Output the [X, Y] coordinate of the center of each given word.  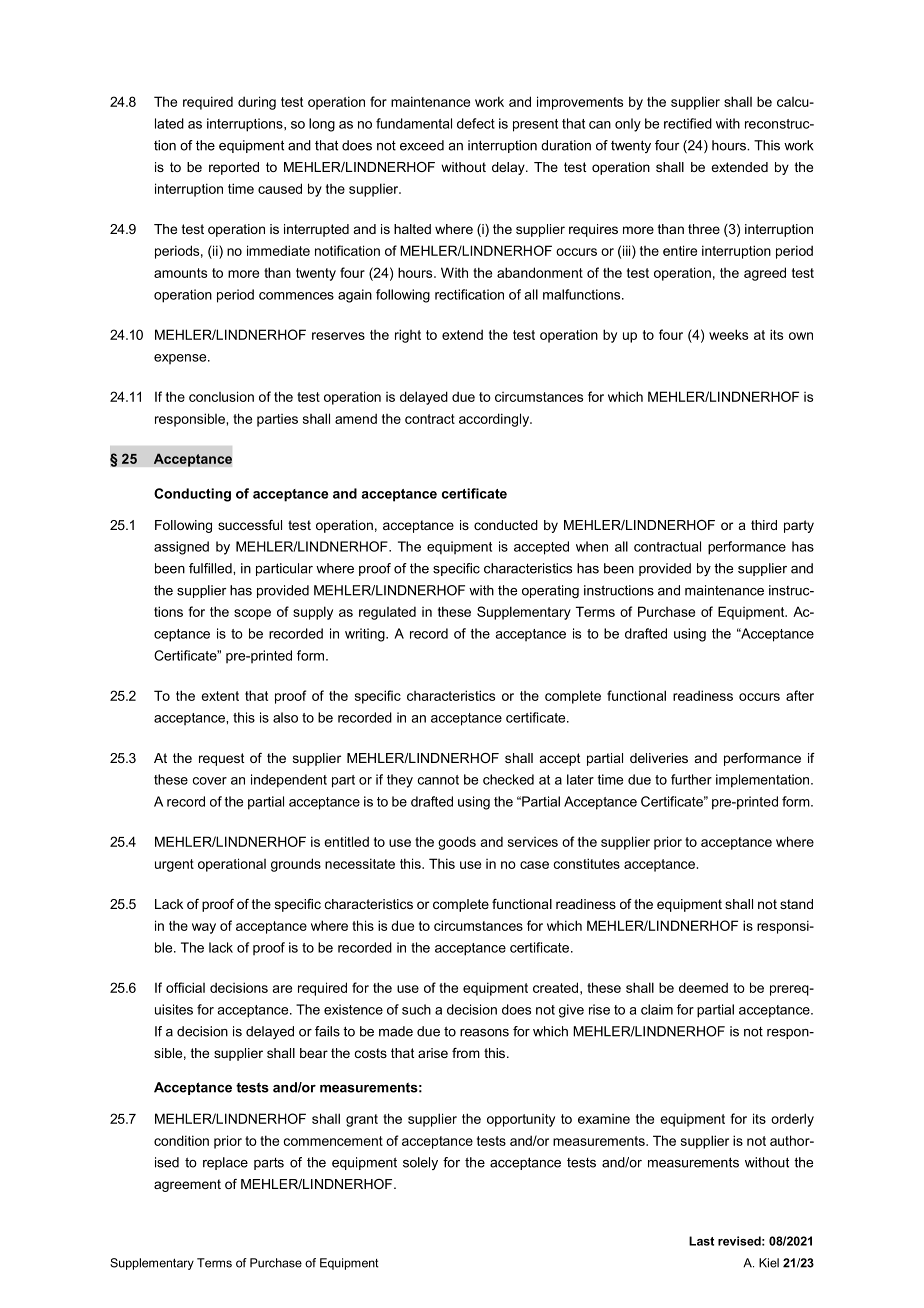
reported [234, 168]
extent [220, 696]
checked [508, 779]
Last [701, 1241]
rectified [688, 123]
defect [476, 123]
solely [420, 1163]
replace [225, 1163]
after [800, 695]
